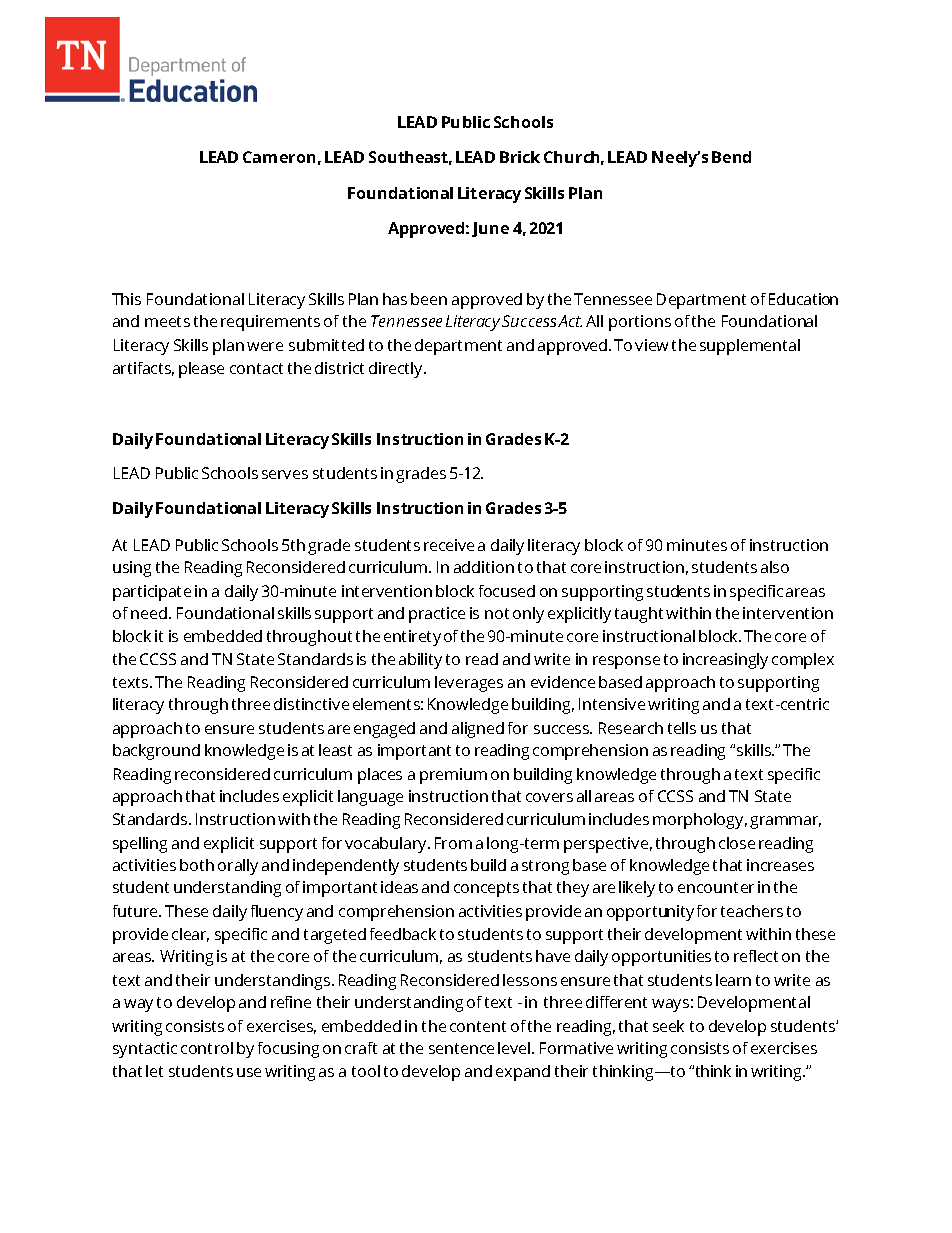 The width and height of the image is (952, 1233). Describe the element at coordinates (469, 684) in the image. I see `leverages` at that location.
